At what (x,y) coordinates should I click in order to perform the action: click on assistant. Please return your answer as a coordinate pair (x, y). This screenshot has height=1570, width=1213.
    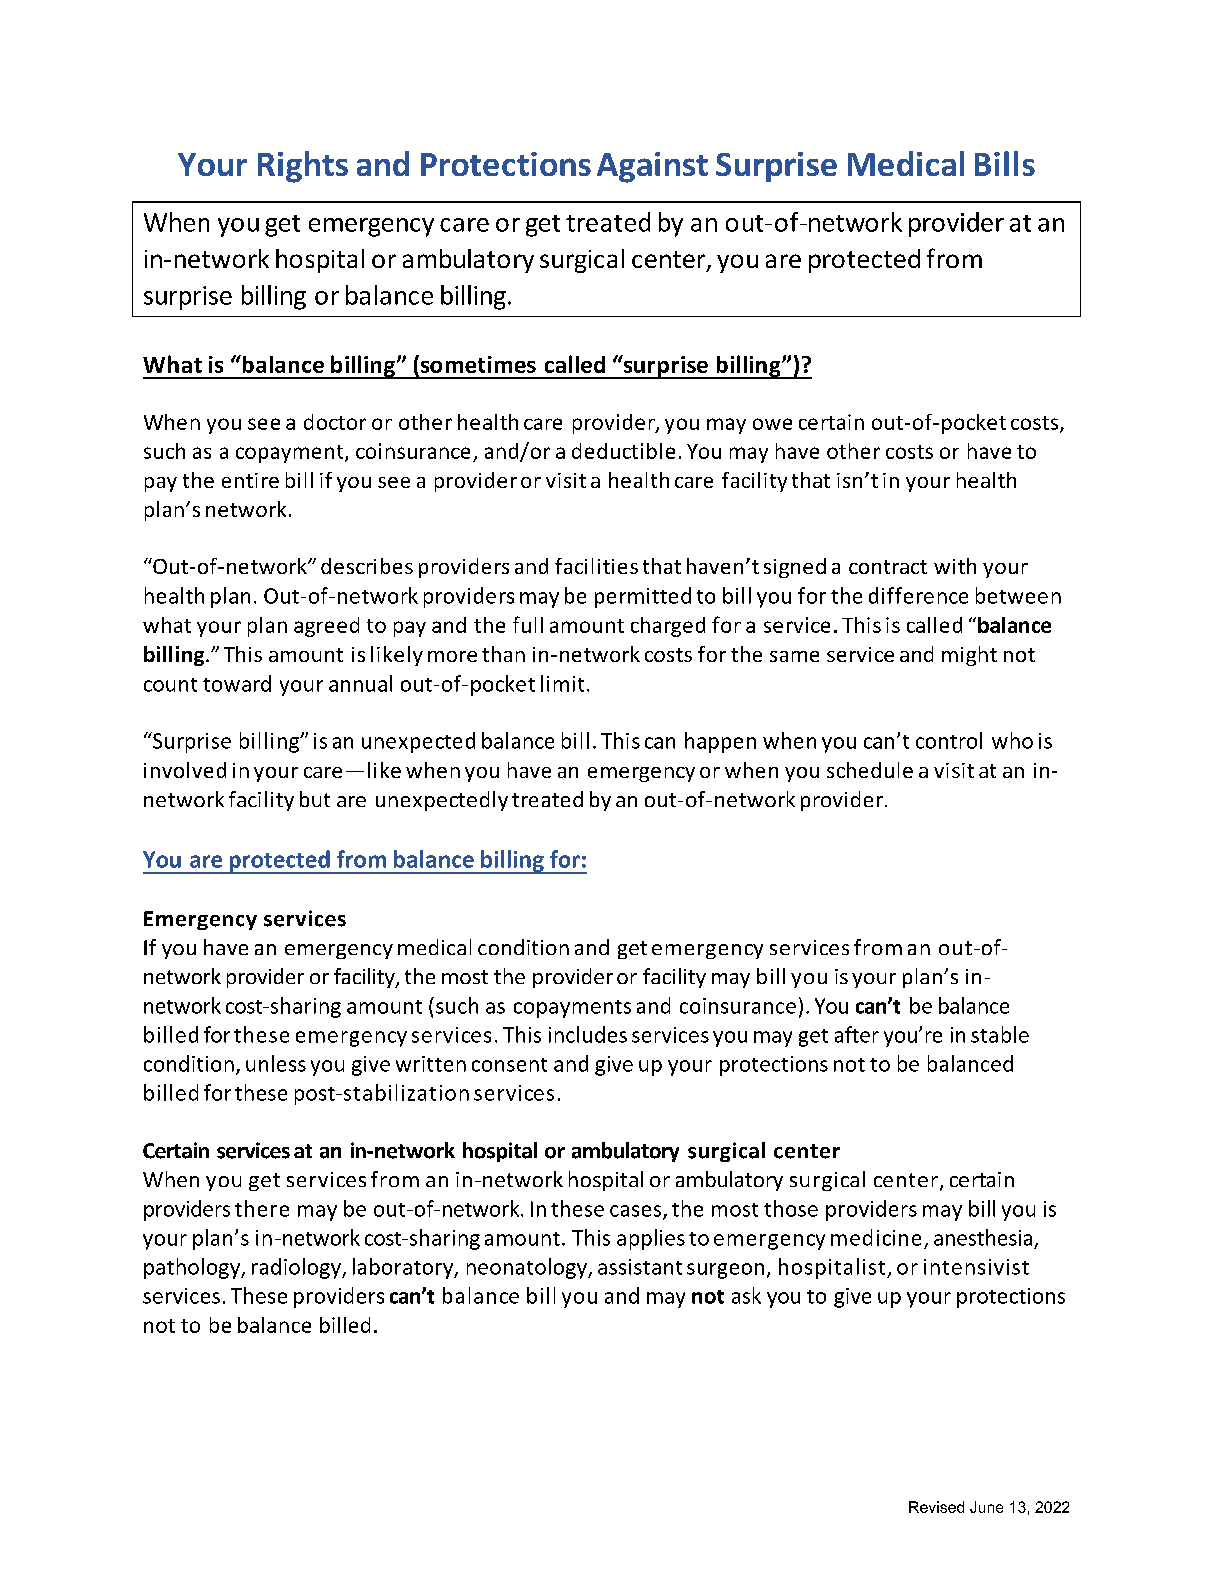
    Looking at the image, I should click on (640, 1267).
